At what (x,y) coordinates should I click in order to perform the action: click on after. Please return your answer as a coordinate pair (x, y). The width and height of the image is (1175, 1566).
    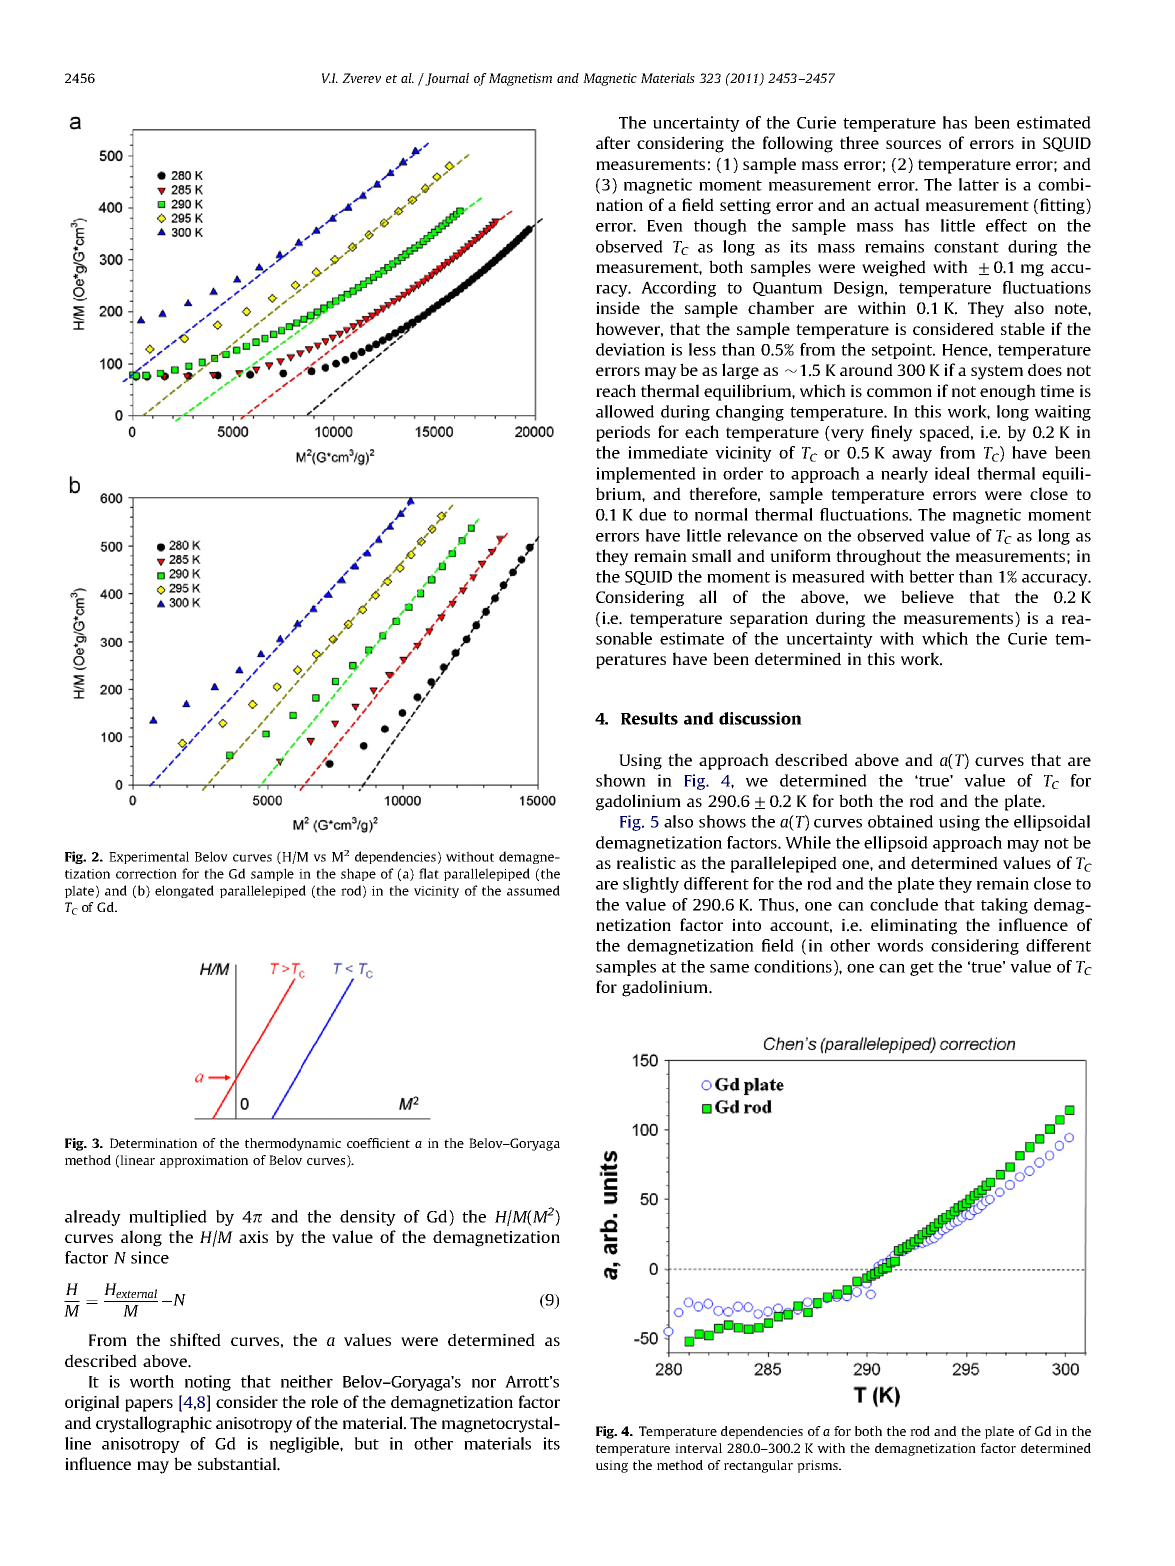
    Looking at the image, I should click on (613, 142).
